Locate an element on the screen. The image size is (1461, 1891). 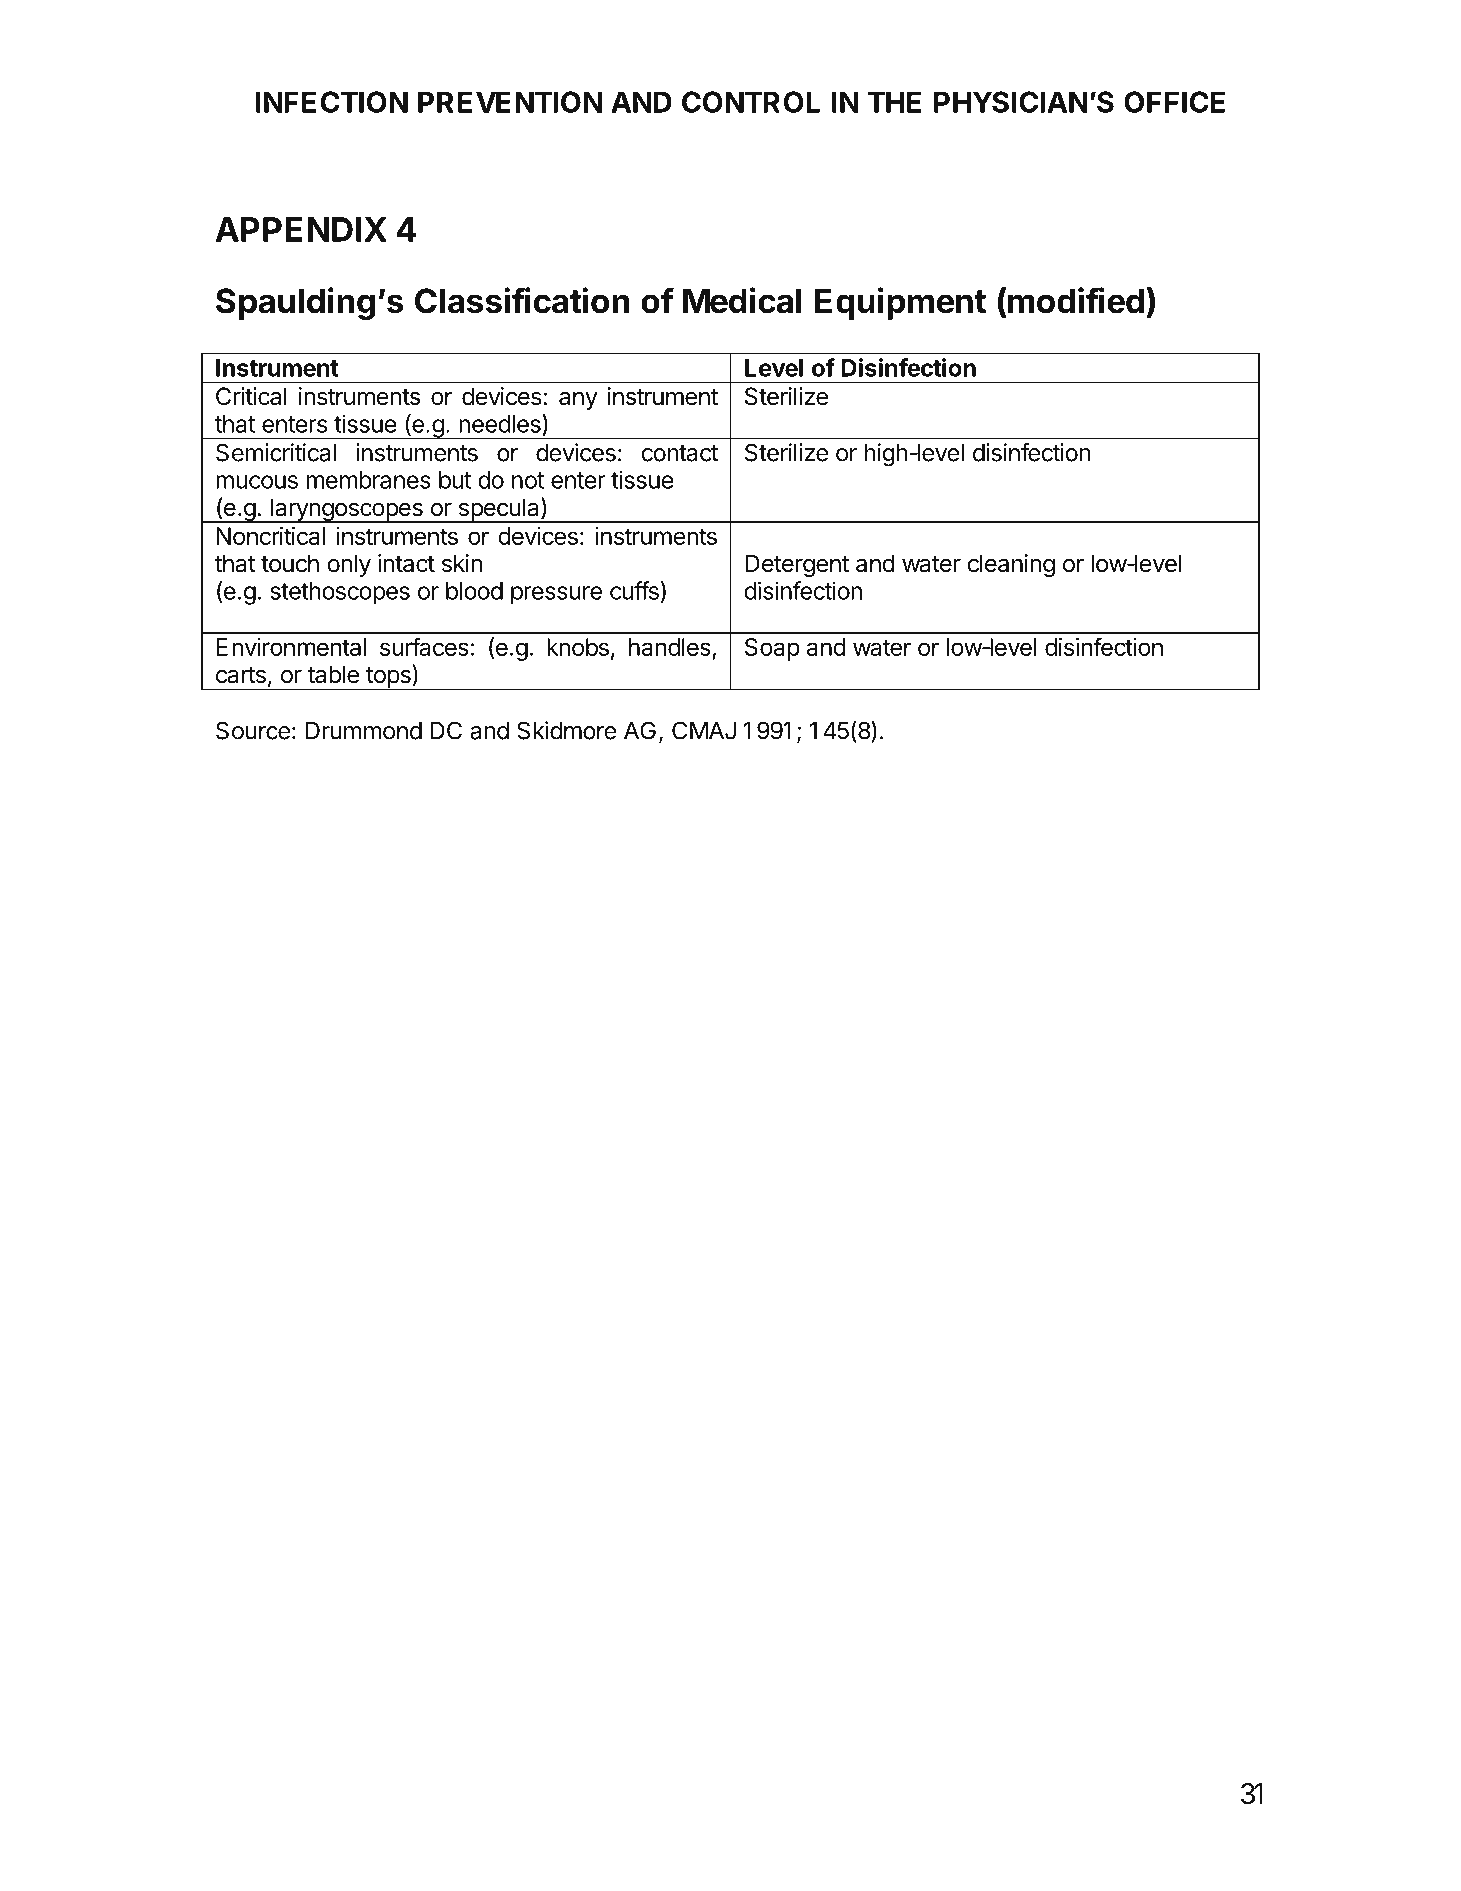
PREVENTION is located at coordinates (510, 102).
